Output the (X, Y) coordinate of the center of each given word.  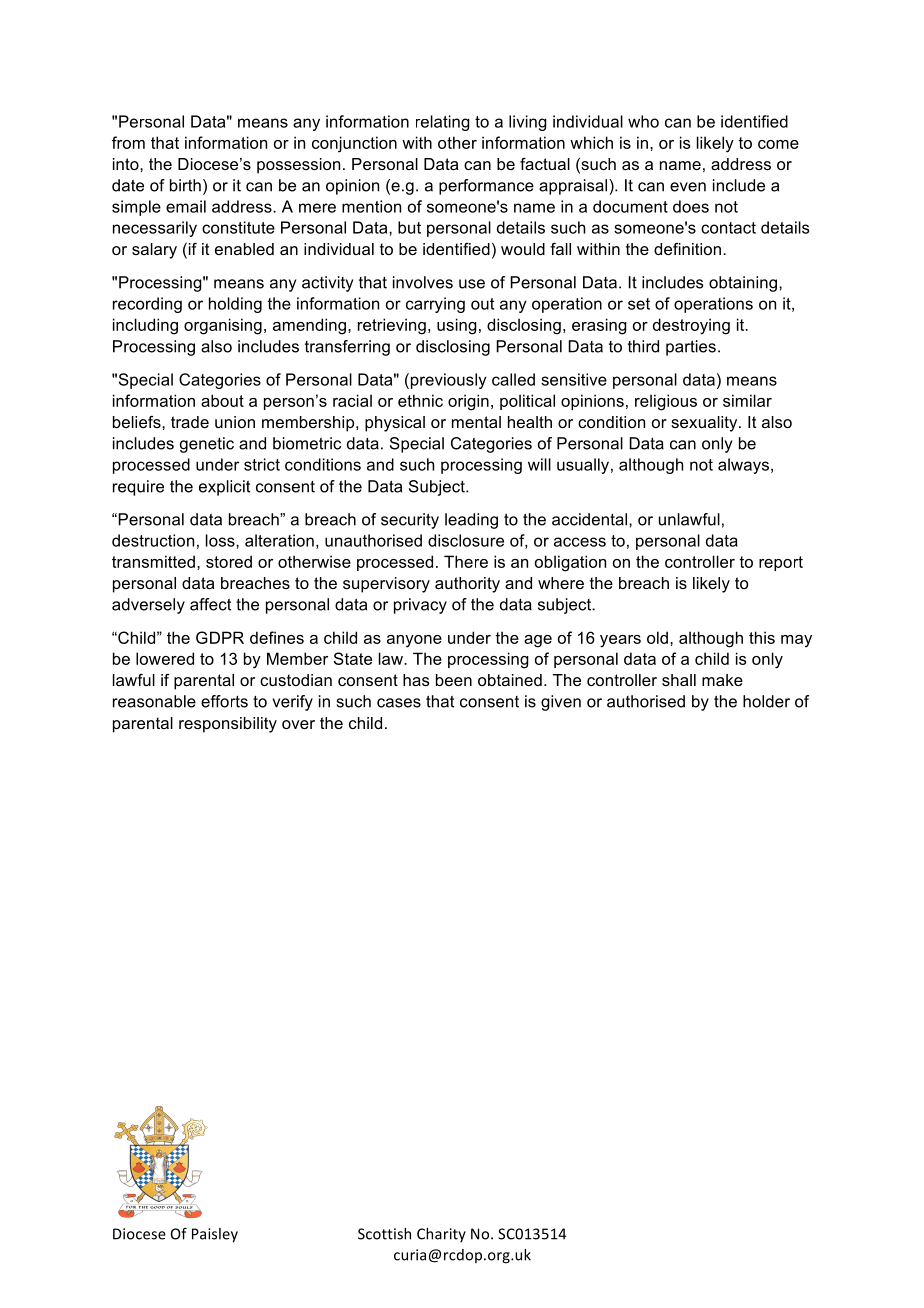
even (688, 187)
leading (471, 521)
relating (443, 123)
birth (185, 185)
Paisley (215, 1235)
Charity (441, 1235)
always (745, 466)
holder (766, 701)
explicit (224, 488)
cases (399, 703)
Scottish (384, 1234)
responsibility (228, 725)
